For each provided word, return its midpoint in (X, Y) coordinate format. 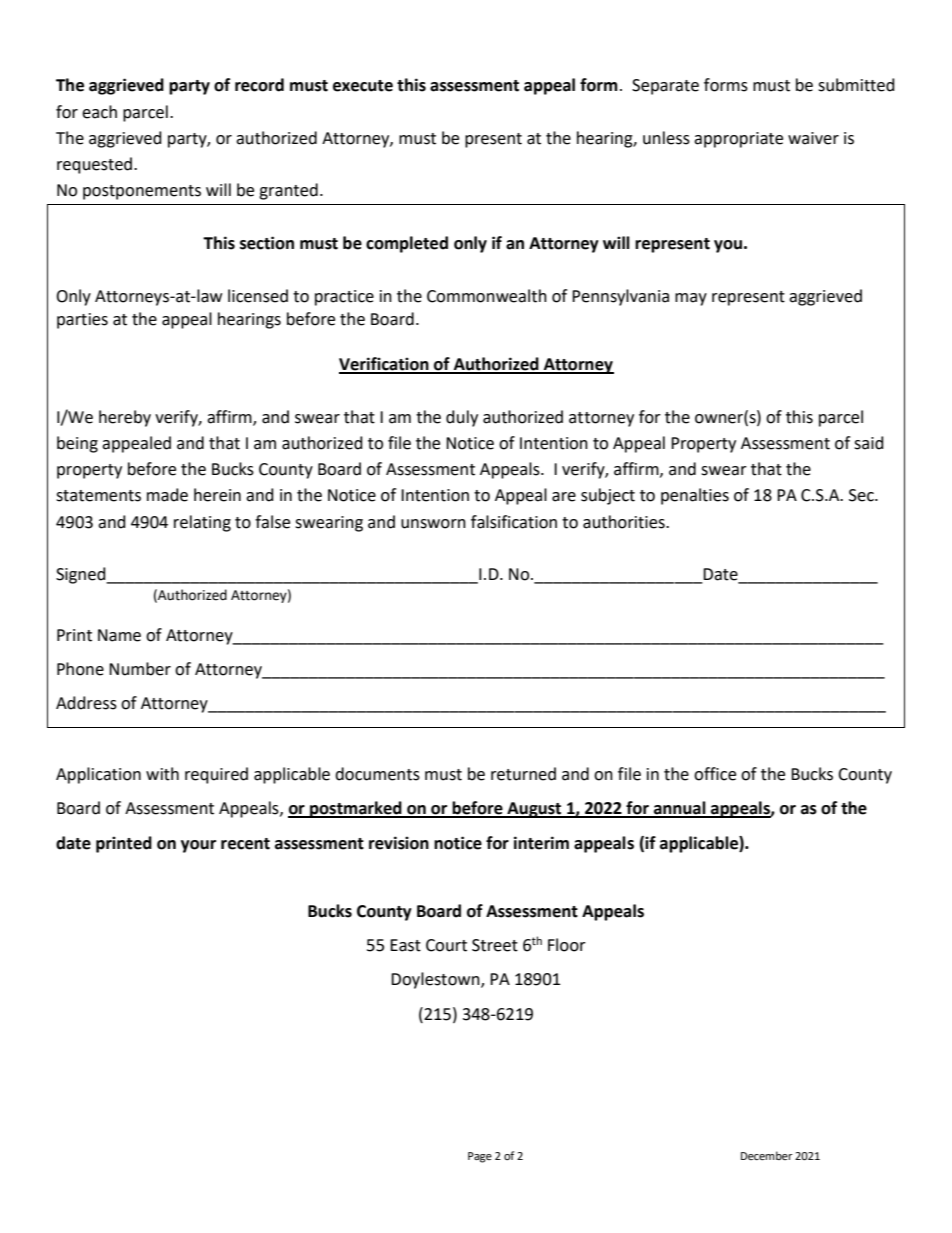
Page (480, 1157)
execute (363, 86)
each (99, 112)
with (162, 774)
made (167, 495)
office (715, 774)
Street (495, 945)
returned (523, 774)
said (869, 443)
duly (462, 418)
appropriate (738, 140)
